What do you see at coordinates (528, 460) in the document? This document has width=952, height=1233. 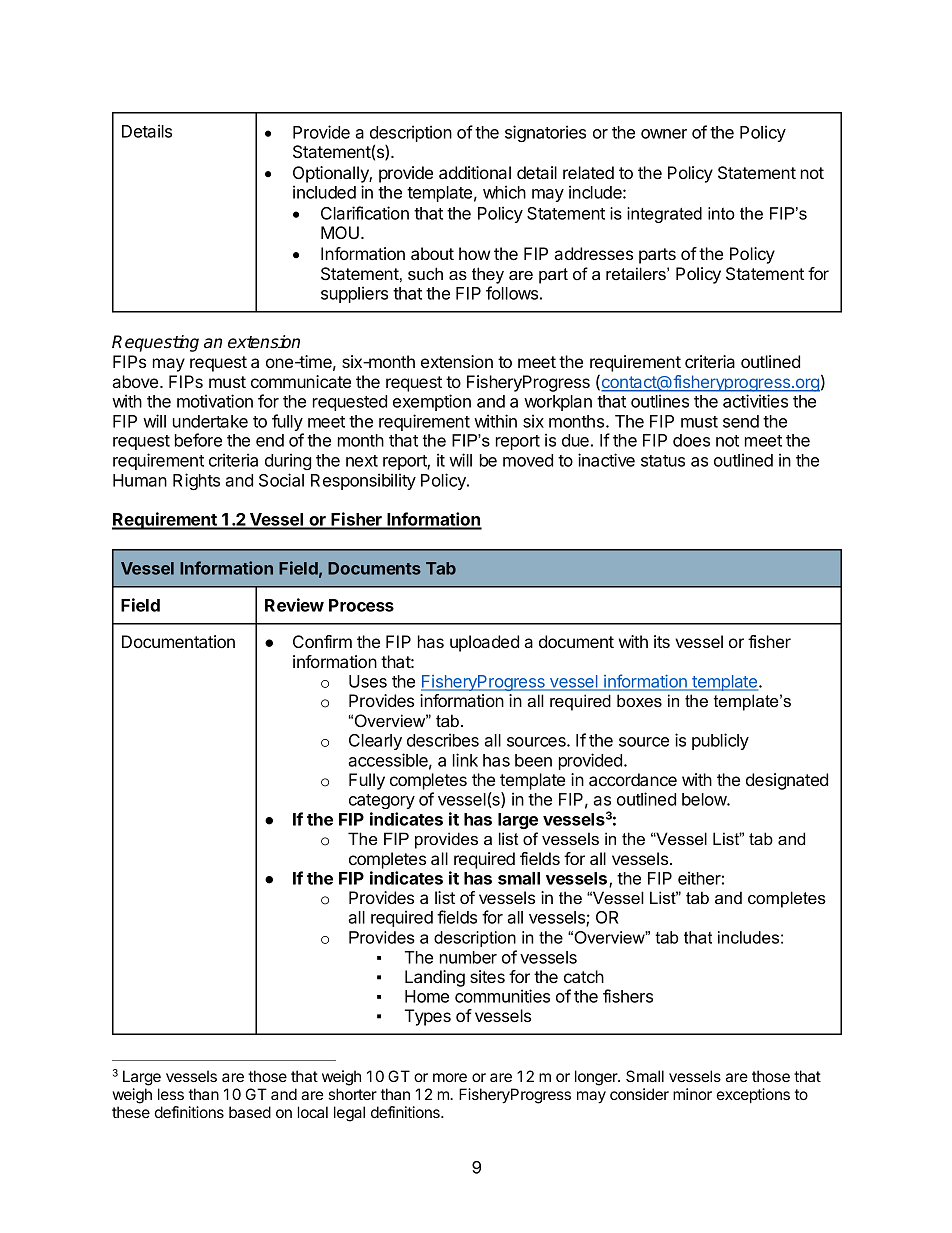 I see `moved` at bounding box center [528, 460].
